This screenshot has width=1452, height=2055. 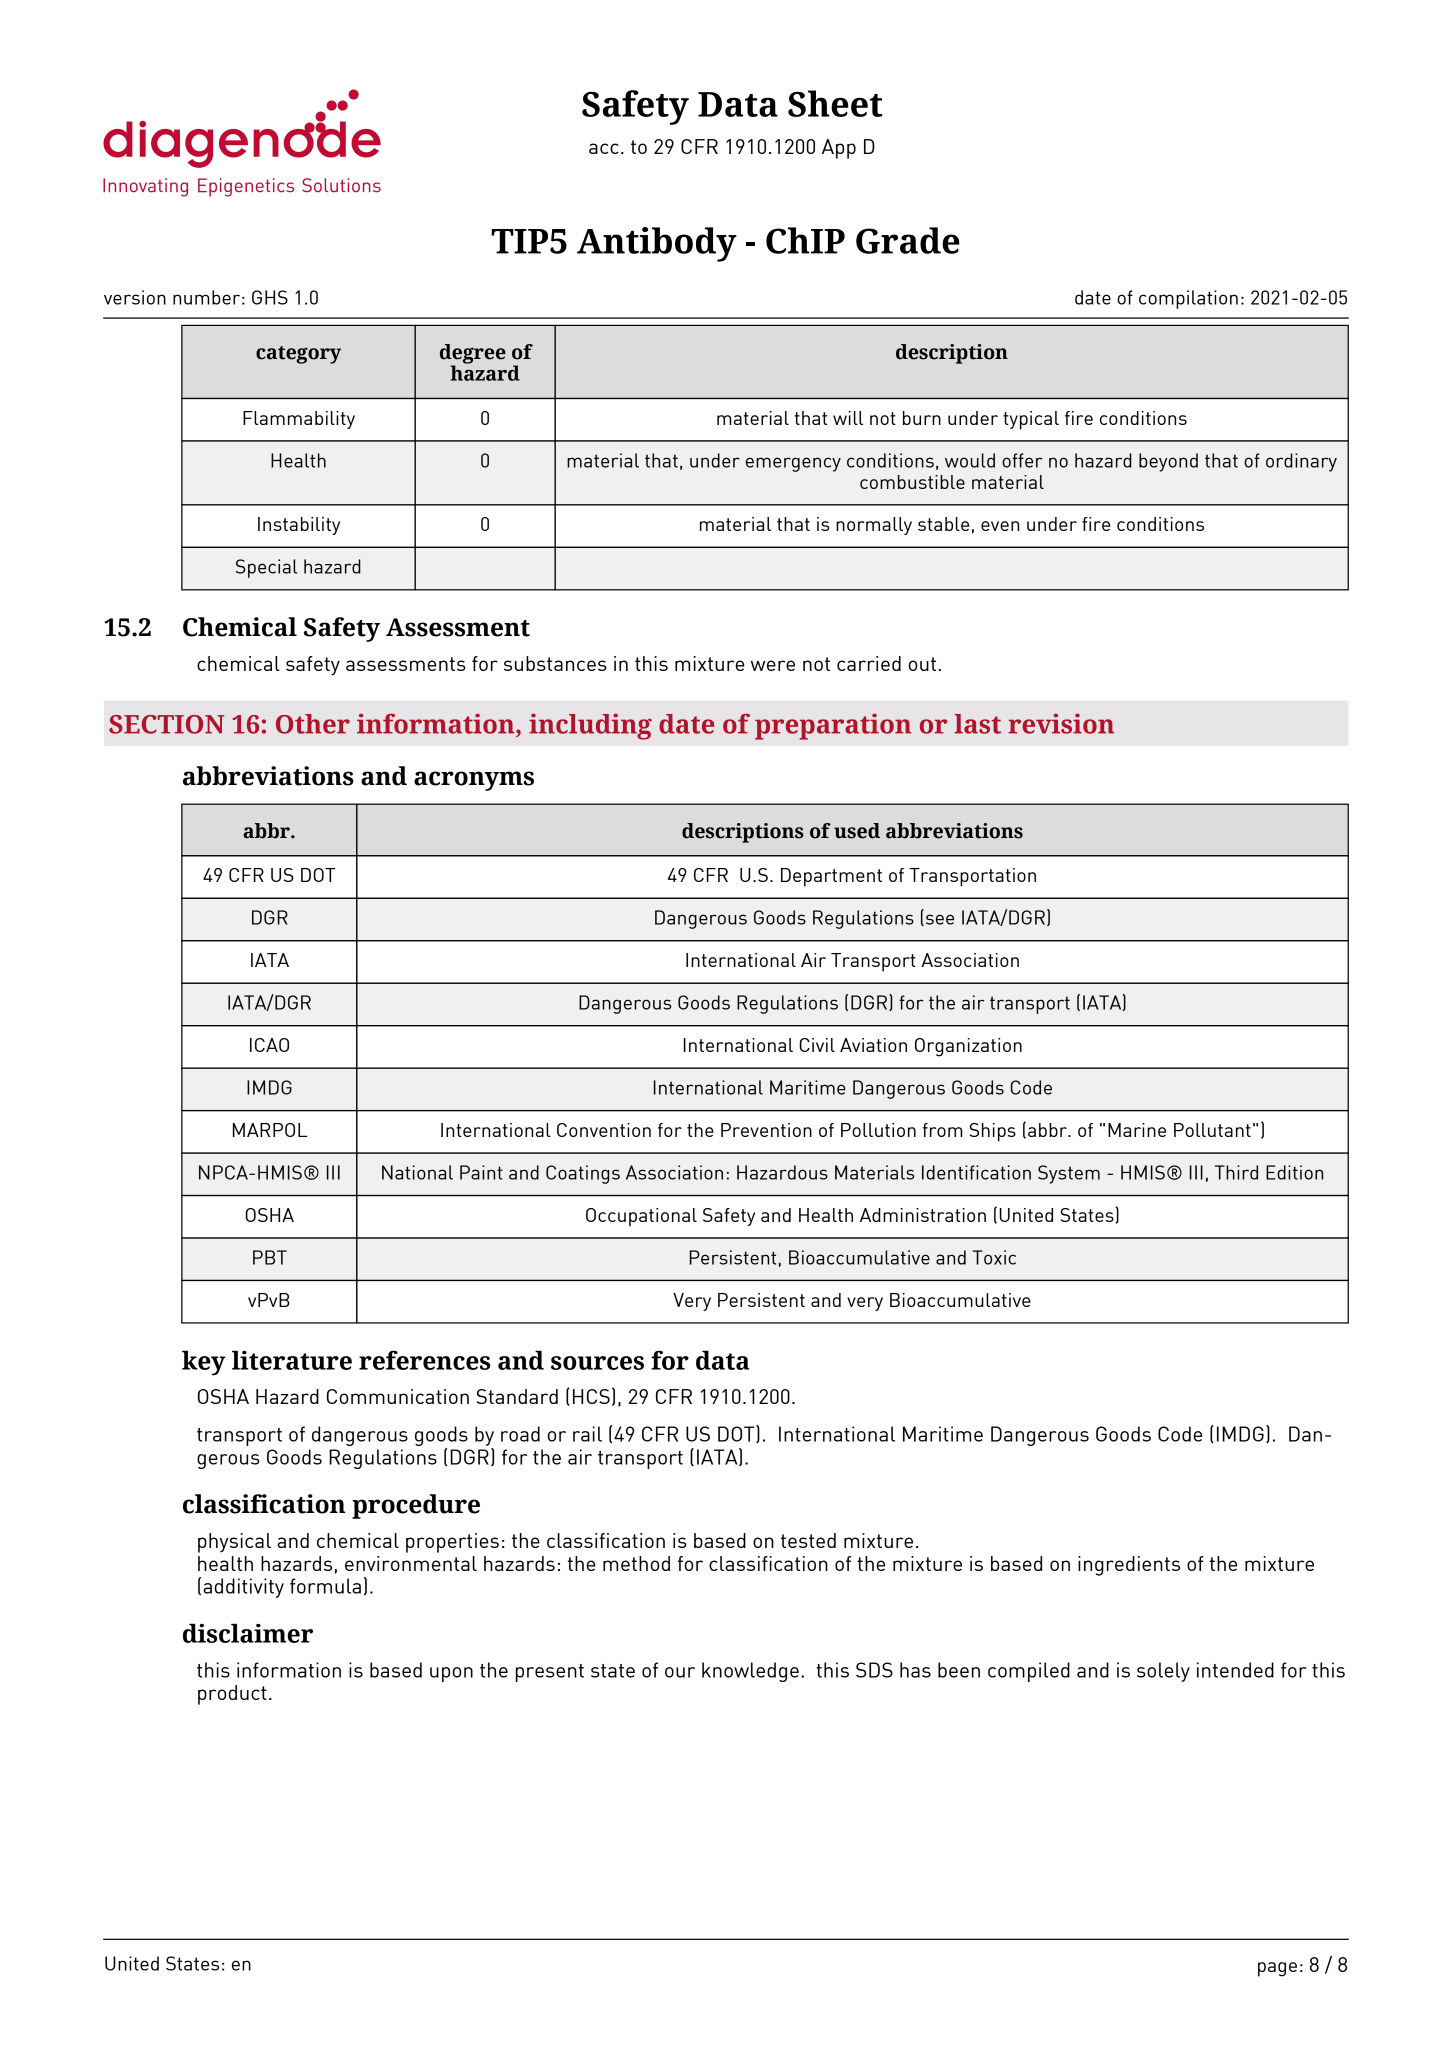 What do you see at coordinates (597, 1363) in the screenshot?
I see `sources` at bounding box center [597, 1363].
